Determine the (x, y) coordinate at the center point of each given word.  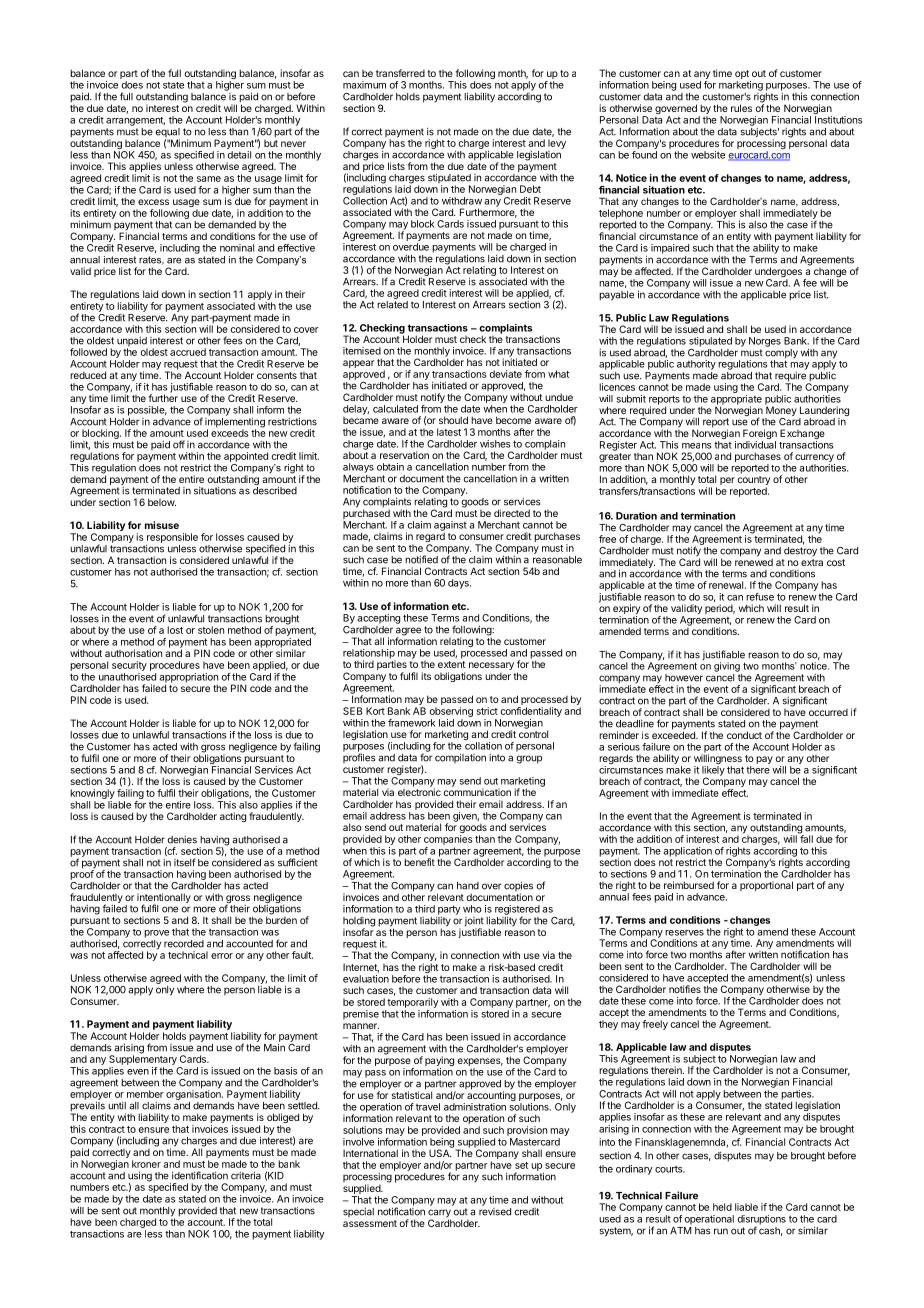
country (754, 482)
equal (167, 134)
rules (741, 108)
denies (182, 840)
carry (439, 1214)
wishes (495, 444)
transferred (400, 73)
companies (448, 840)
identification (200, 1175)
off (179, 444)
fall (806, 838)
